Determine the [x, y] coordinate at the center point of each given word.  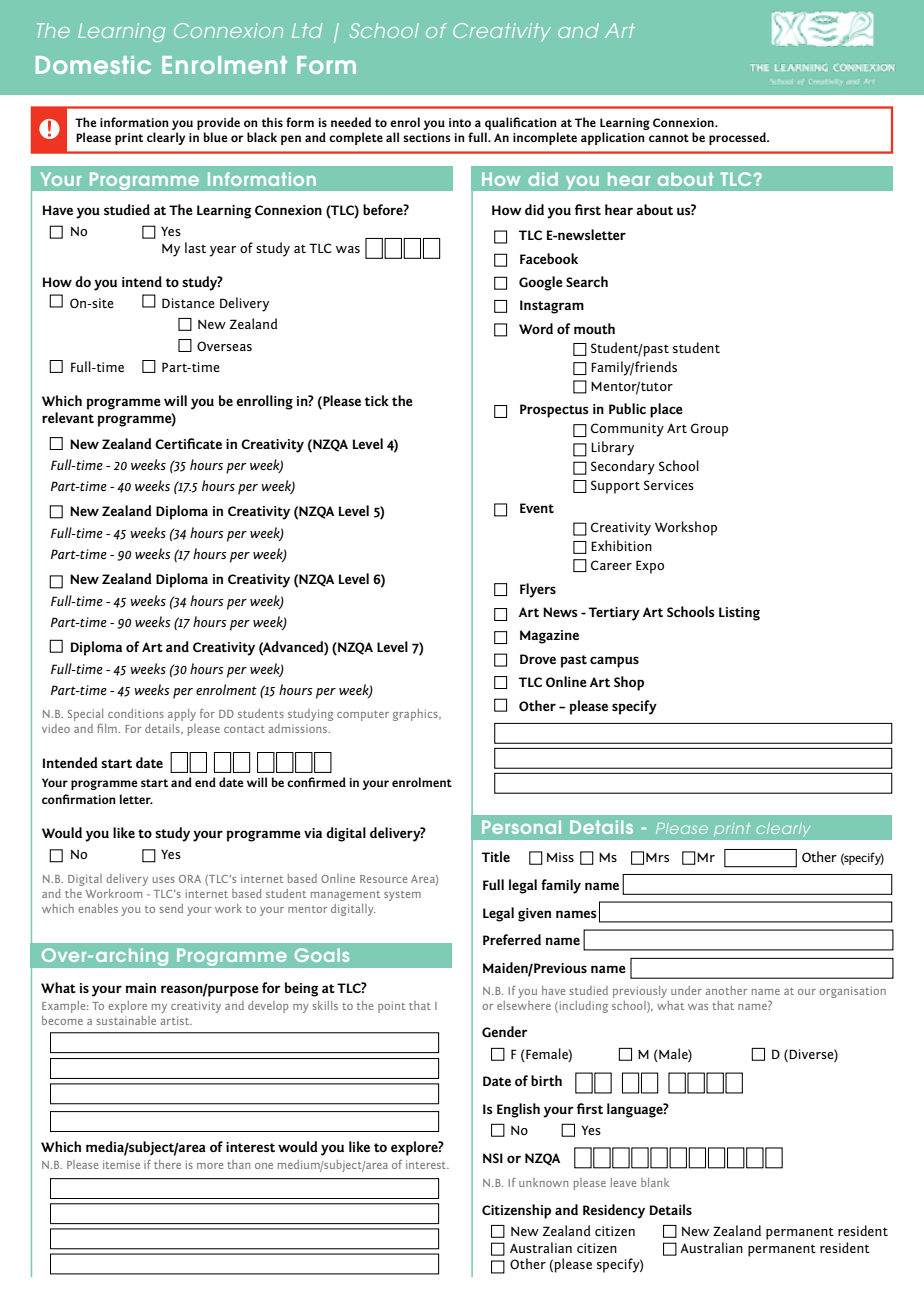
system [402, 896]
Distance [188, 303]
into [460, 122]
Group [709, 430]
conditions [136, 713]
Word [536, 328]
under [686, 990]
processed [738, 138]
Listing [739, 614]
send [171, 908]
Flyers [538, 590]
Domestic [93, 65]
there [167, 1164]
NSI [493, 1158]
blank [655, 1182]
